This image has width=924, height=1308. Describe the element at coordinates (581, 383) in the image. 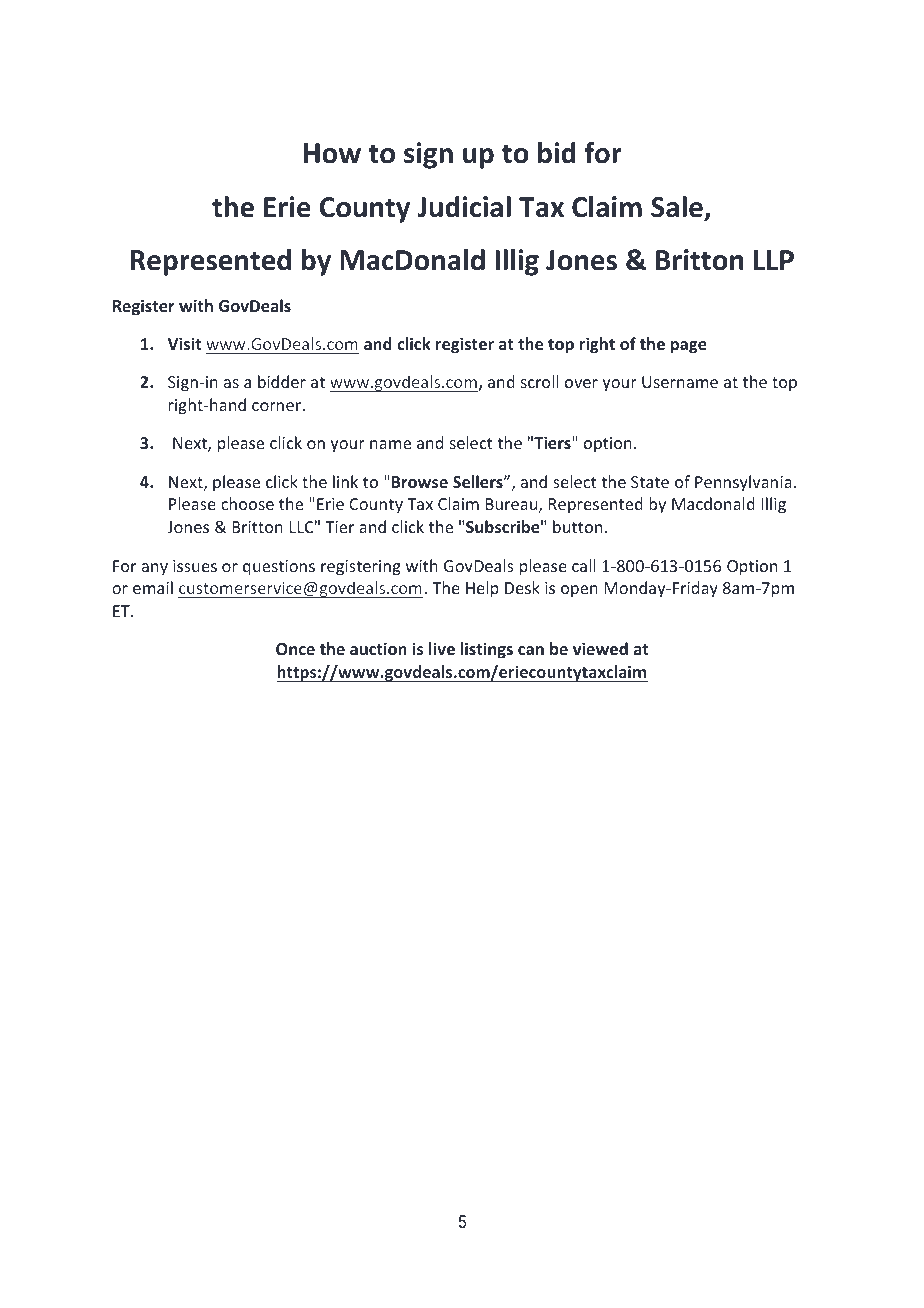

I see `over` at that location.
